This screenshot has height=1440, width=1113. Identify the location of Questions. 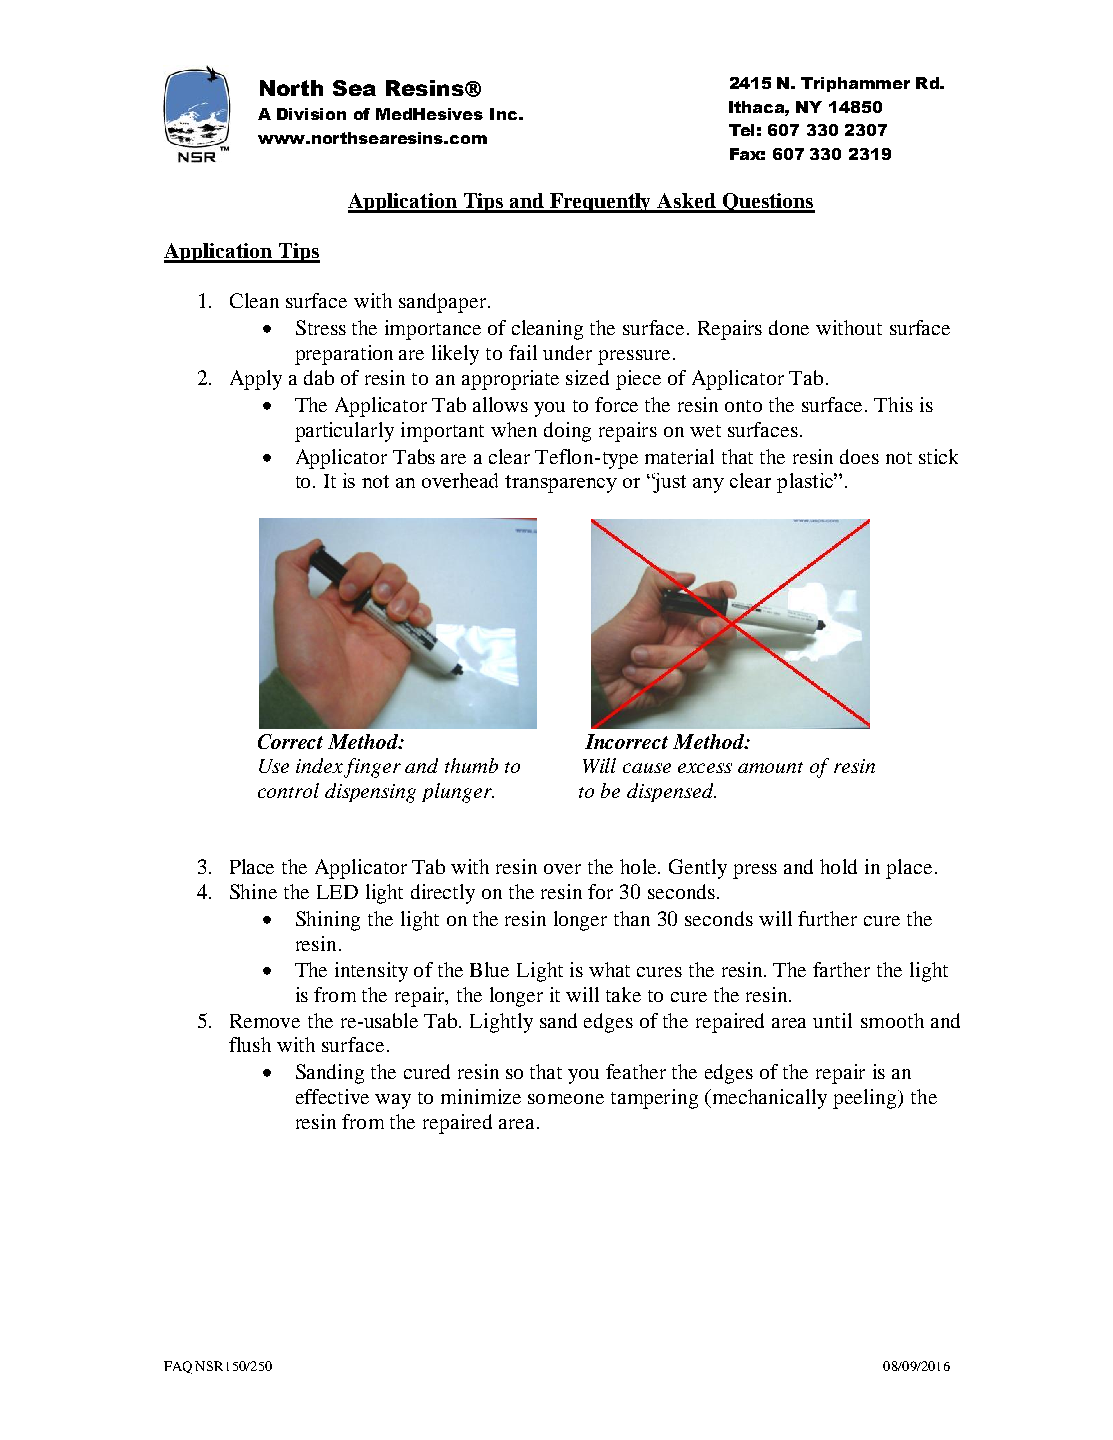
(767, 203).
